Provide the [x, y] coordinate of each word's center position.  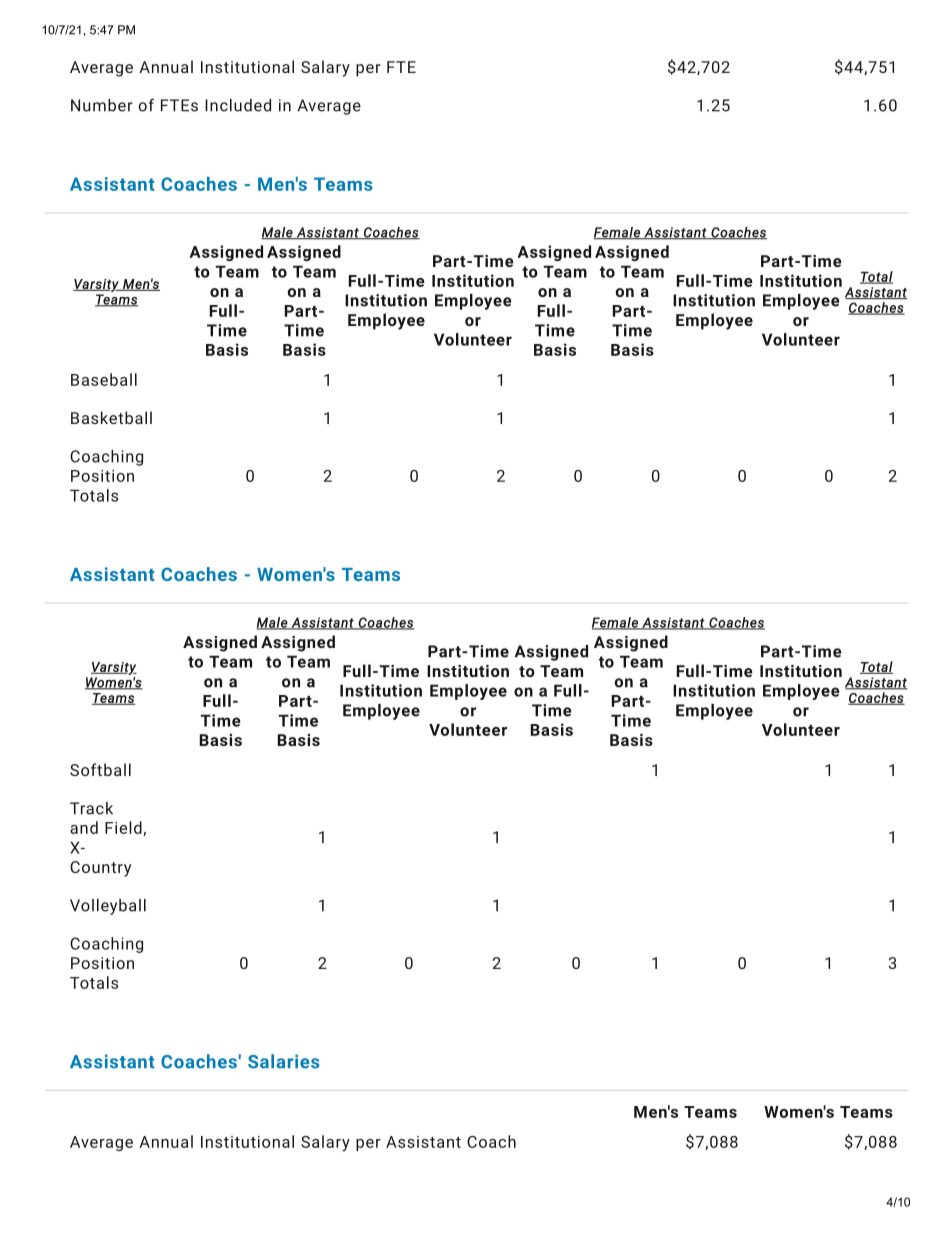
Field [124, 828]
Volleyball [108, 907]
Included [238, 105]
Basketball [111, 417]
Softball [100, 769]
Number [102, 105]
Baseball [104, 379]
